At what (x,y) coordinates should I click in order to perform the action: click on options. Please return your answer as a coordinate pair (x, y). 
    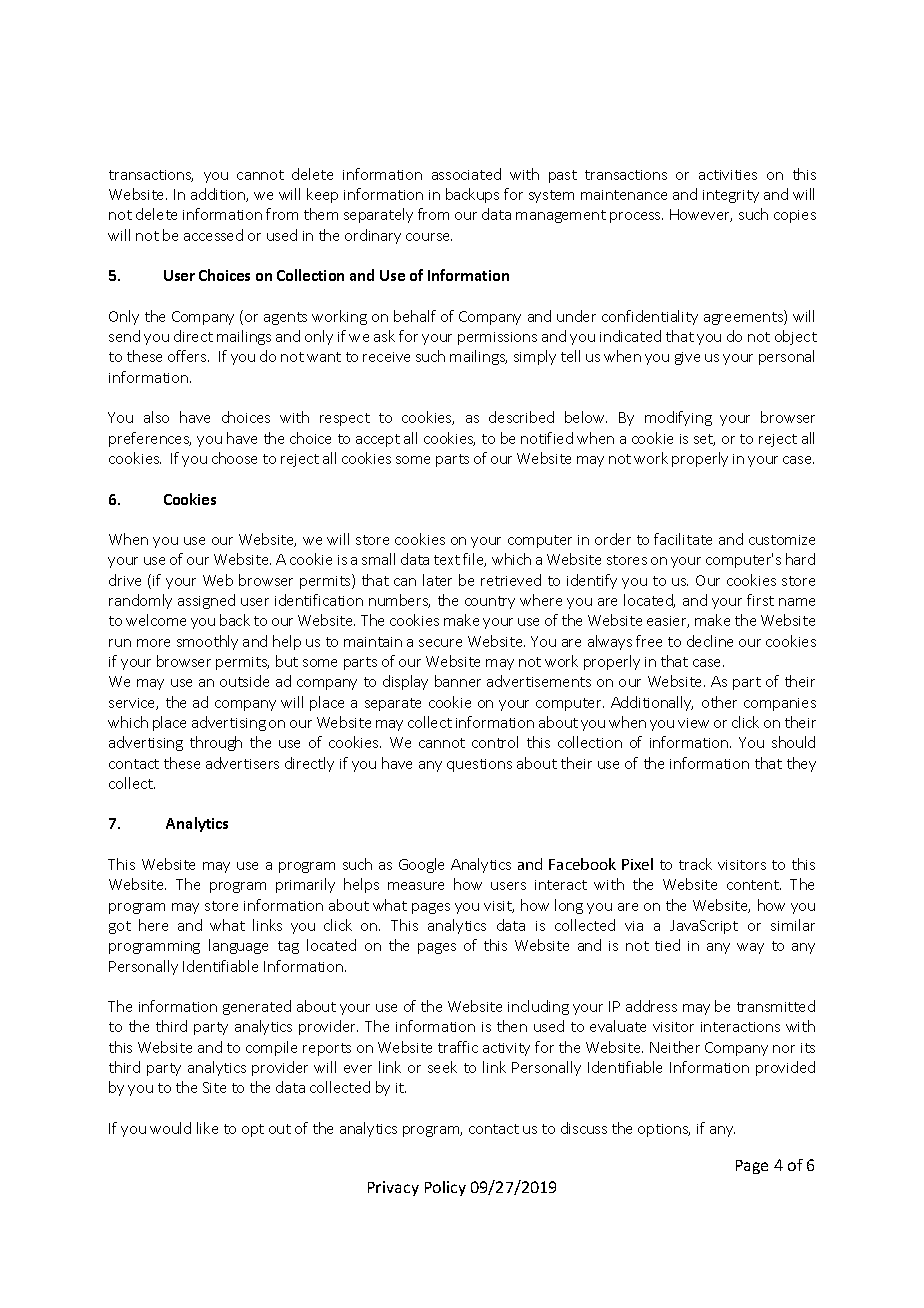
    Looking at the image, I should click on (664, 1130).
